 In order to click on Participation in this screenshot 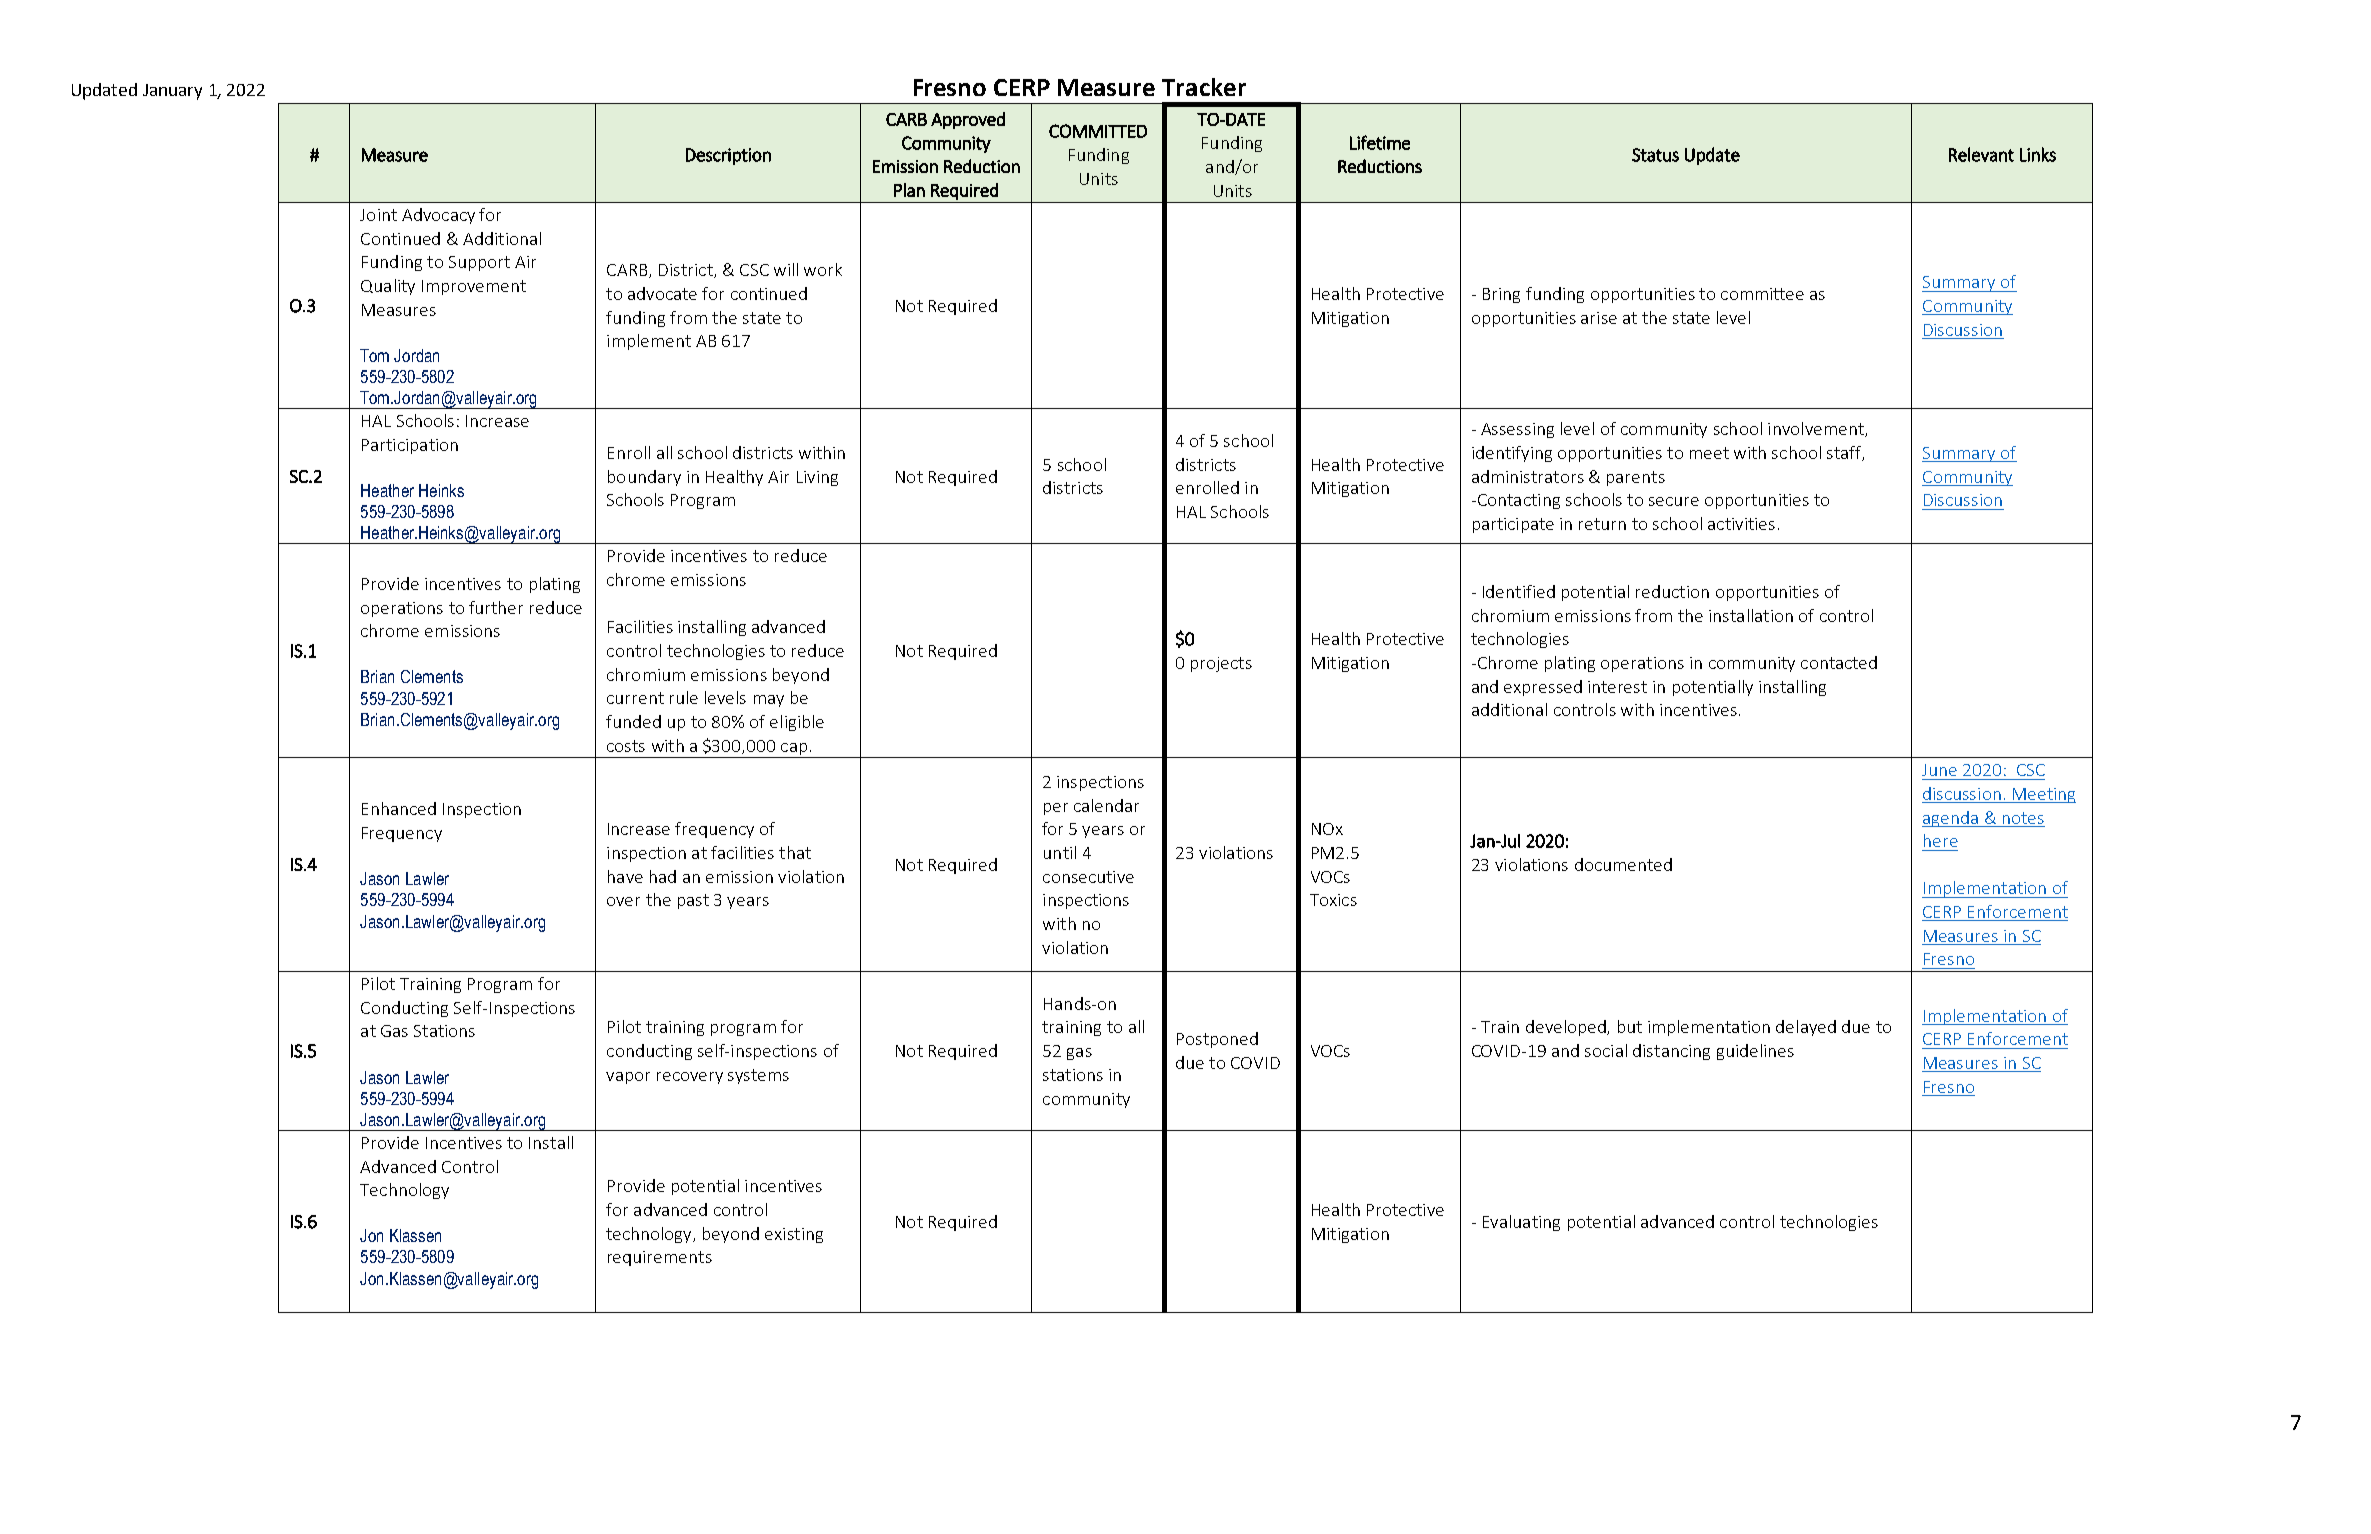, I will do `click(410, 446)`.
